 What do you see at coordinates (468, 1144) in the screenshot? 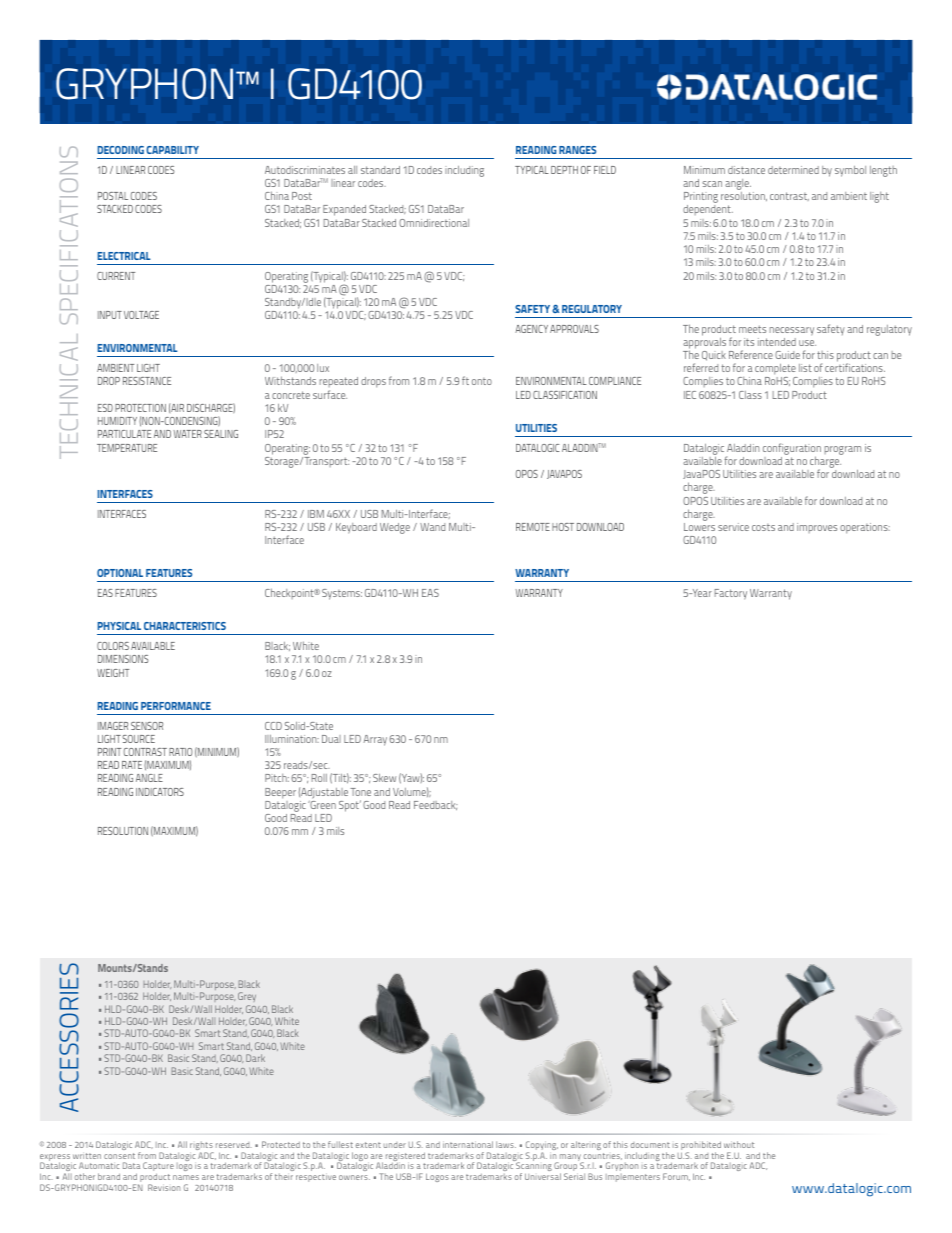
I see `international` at bounding box center [468, 1144].
